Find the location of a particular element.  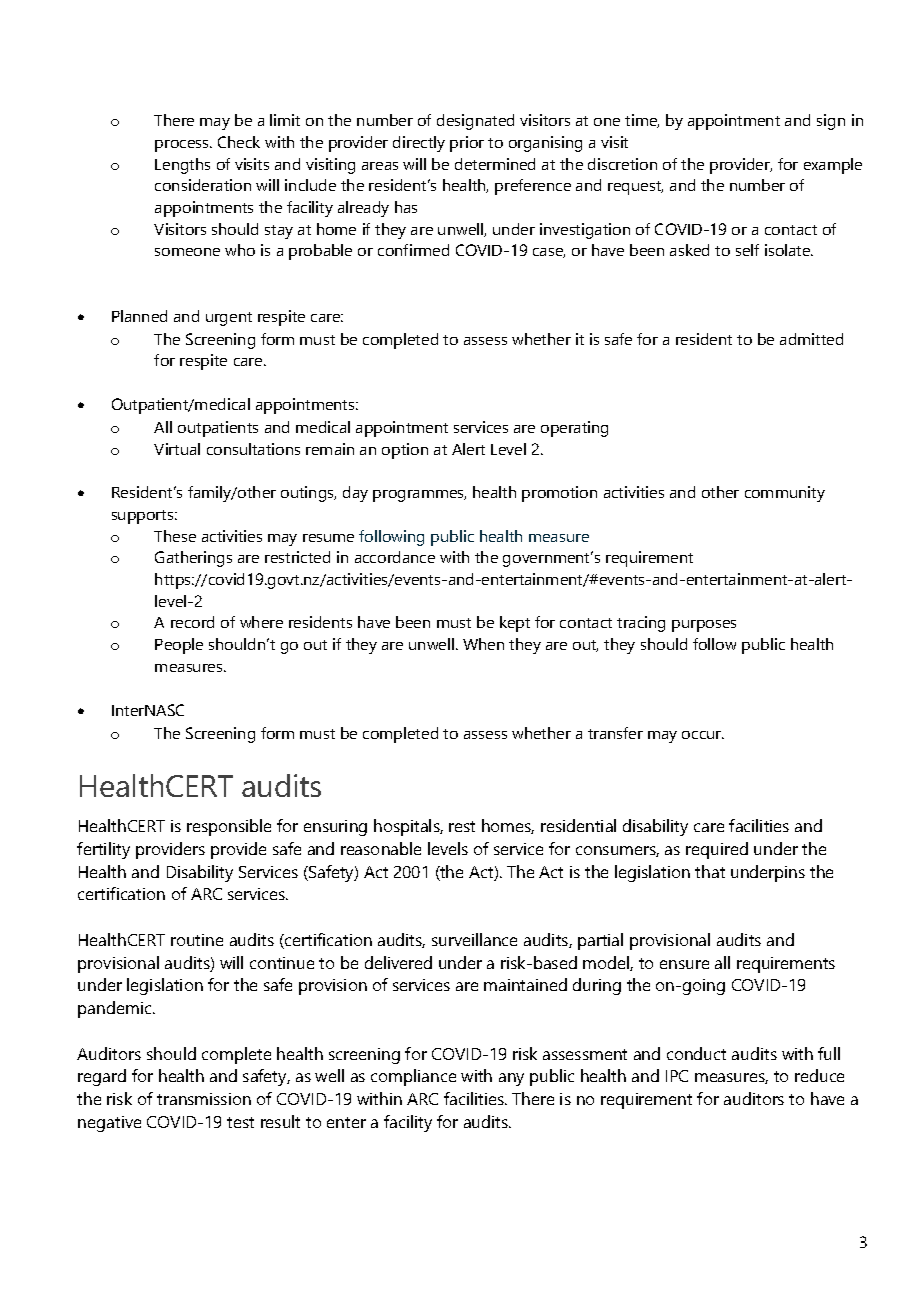

tracing is located at coordinates (641, 624).
